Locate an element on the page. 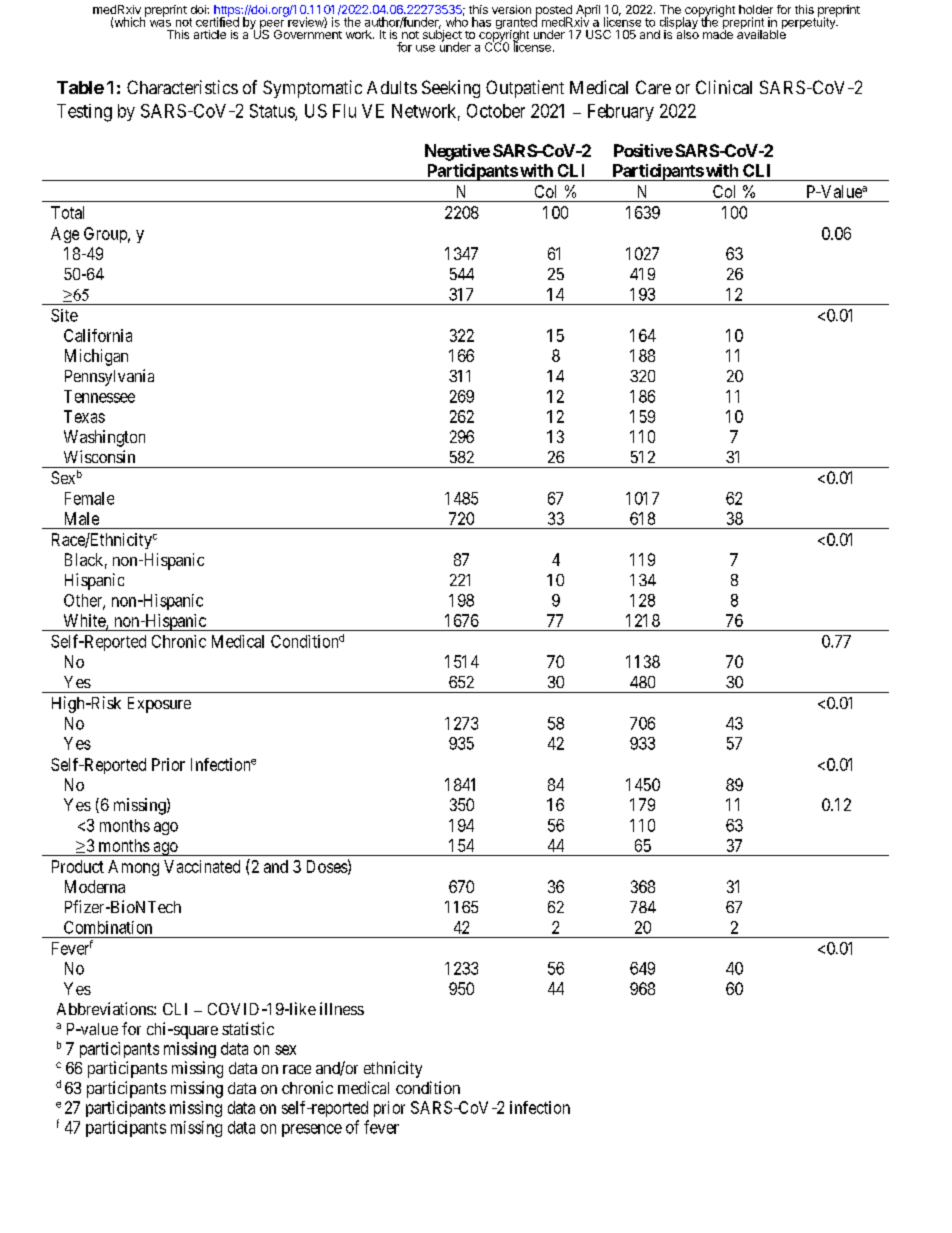 This page has height=1233, width=952. use is located at coordinates (425, 48).
